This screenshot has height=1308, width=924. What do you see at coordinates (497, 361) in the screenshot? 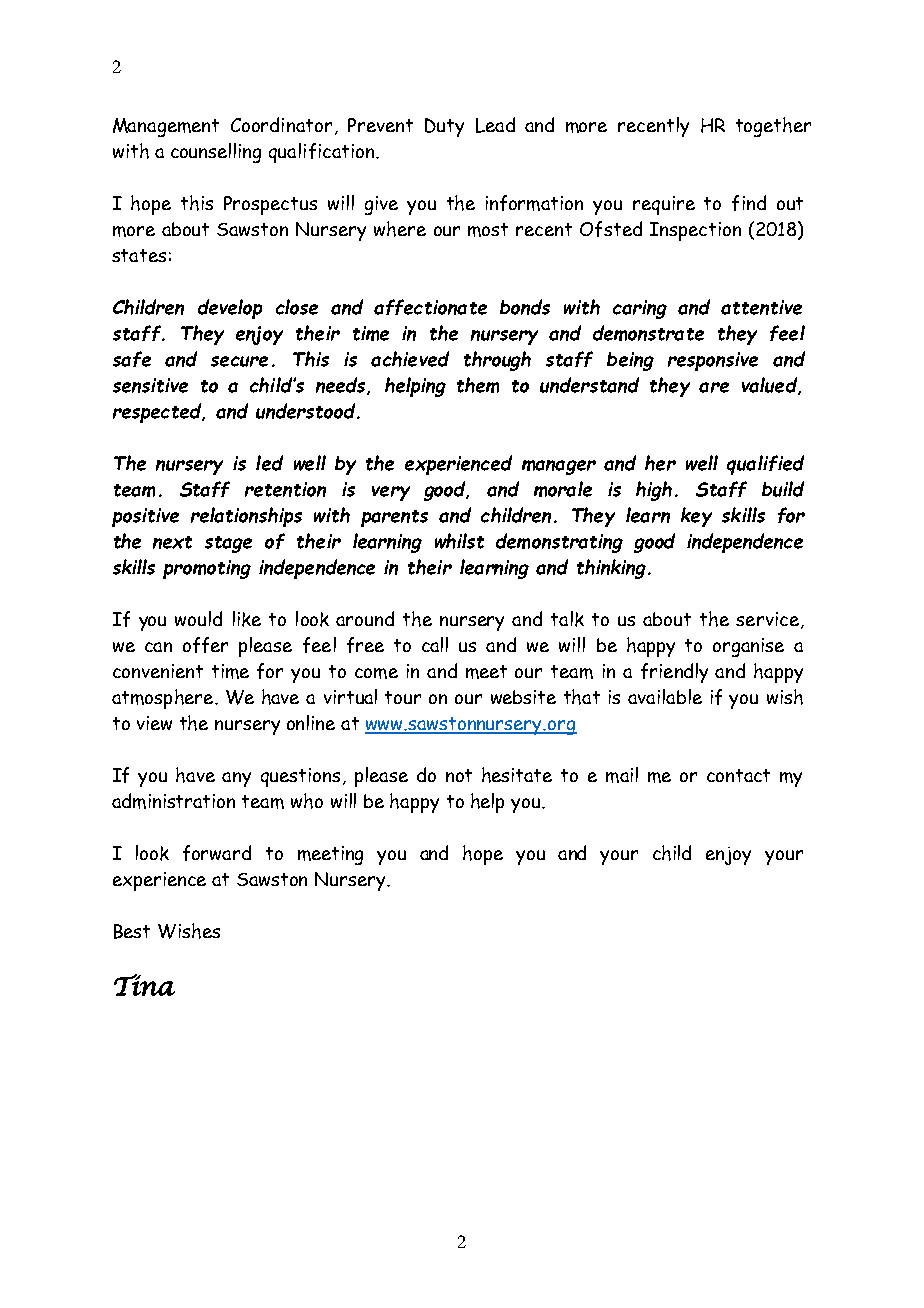
I see `through` at bounding box center [497, 361].
